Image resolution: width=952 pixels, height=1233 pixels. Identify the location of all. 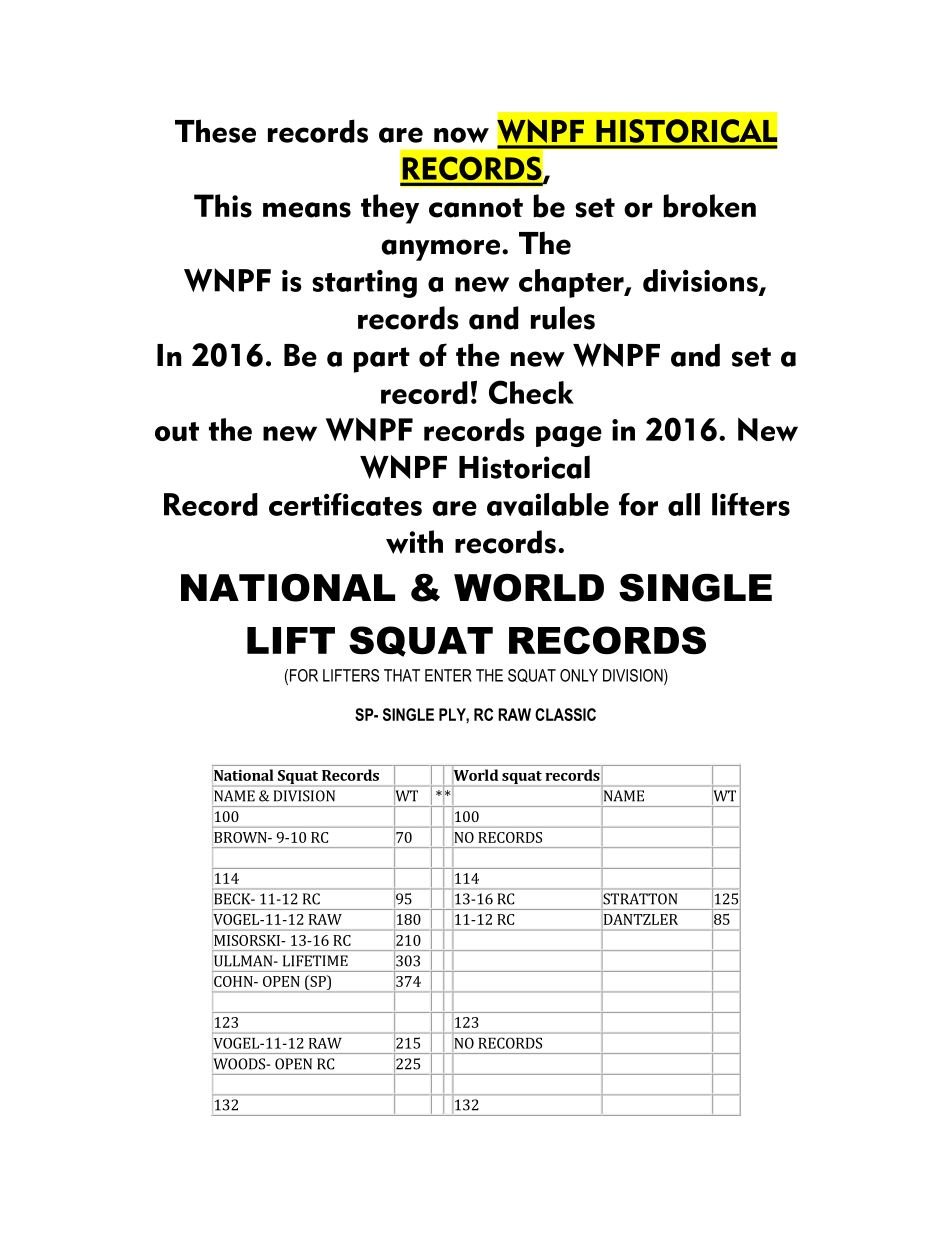
(684, 504).
